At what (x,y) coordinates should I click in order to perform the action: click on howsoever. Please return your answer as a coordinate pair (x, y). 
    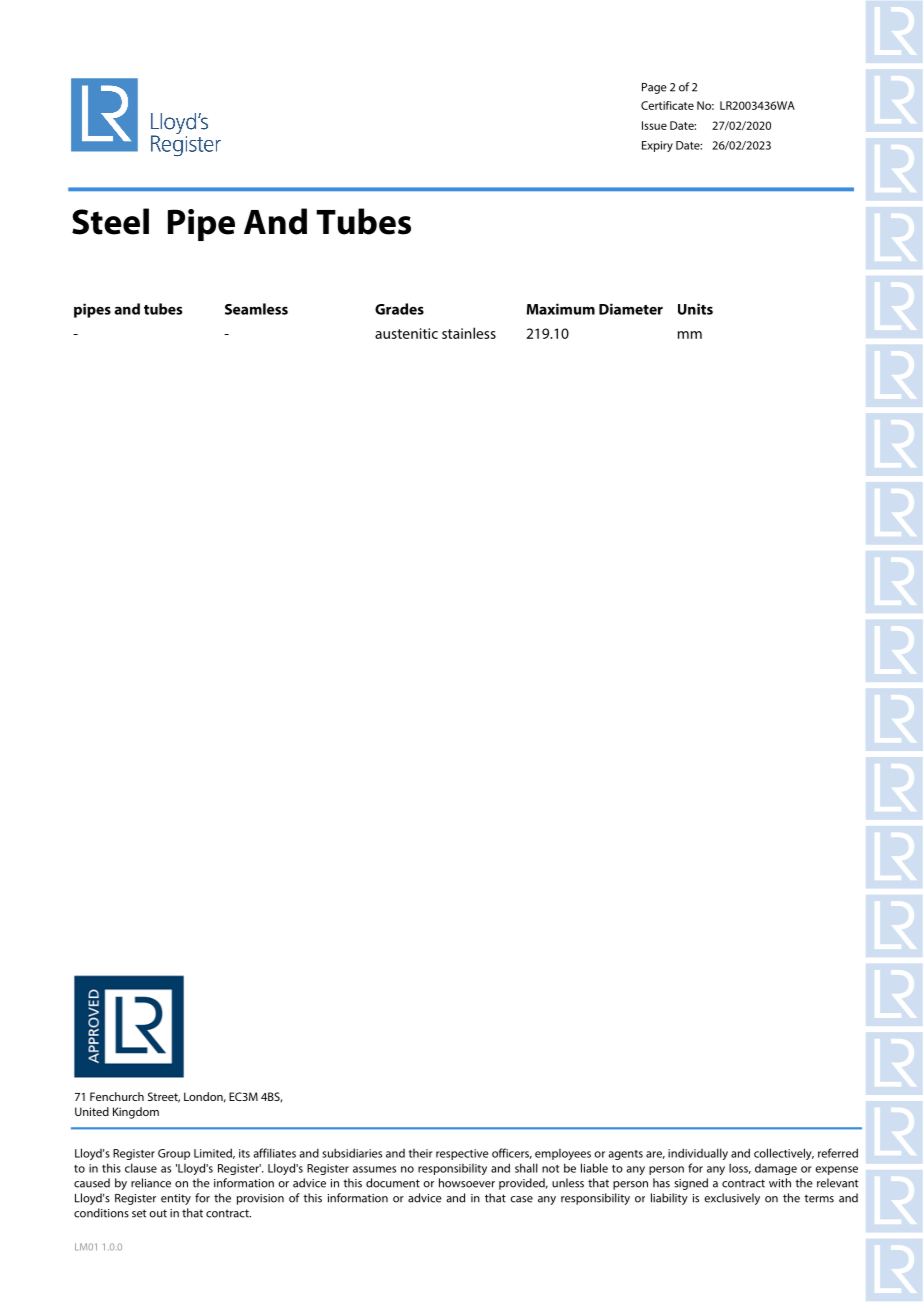
    Looking at the image, I should click on (467, 1183).
